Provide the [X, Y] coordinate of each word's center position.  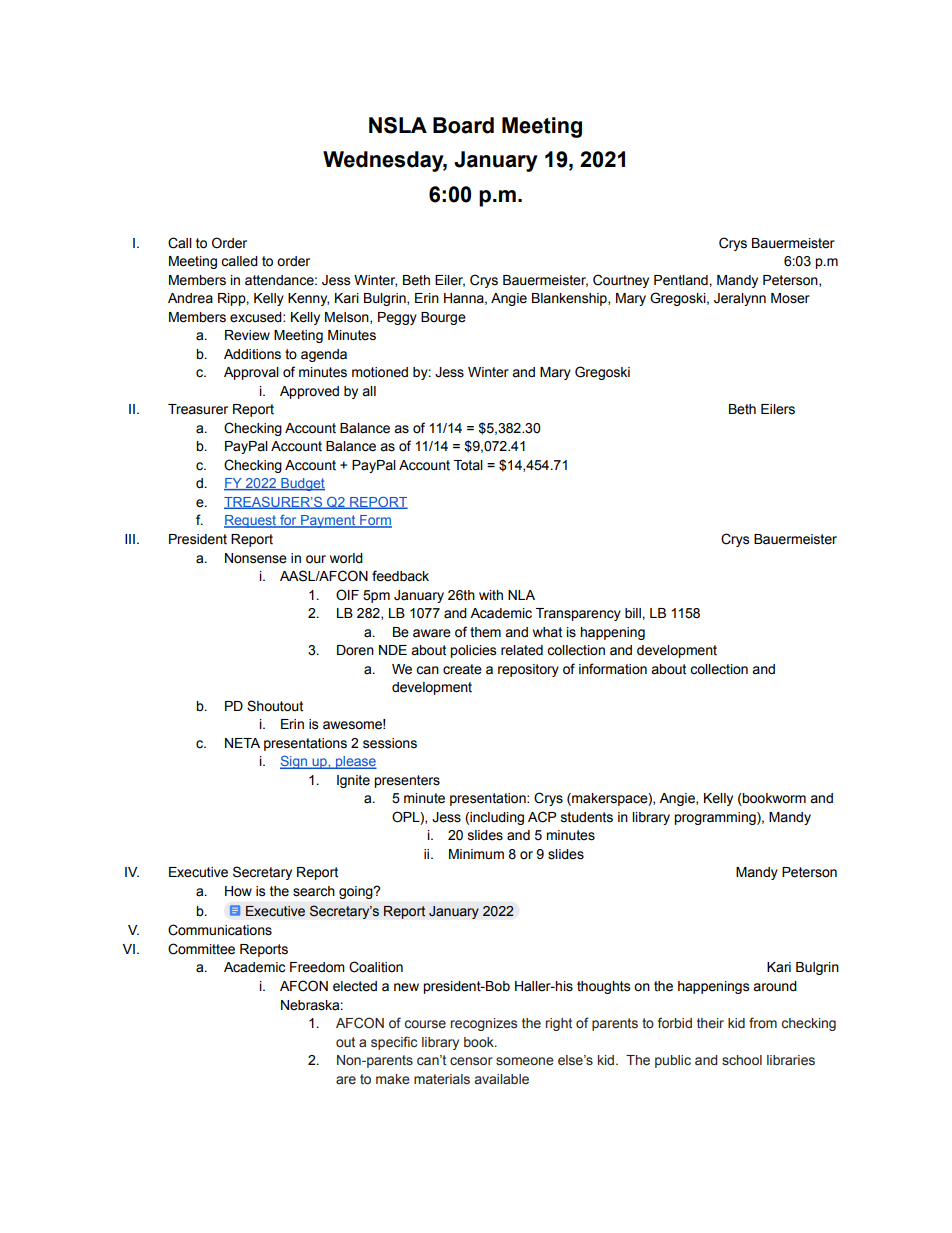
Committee [201, 949]
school [742, 1060]
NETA [242, 743]
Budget [302, 484]
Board [463, 125]
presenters [407, 781]
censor [471, 1061]
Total [468, 465]
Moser [790, 298]
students [587, 817]
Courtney [621, 281]
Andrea [190, 298]
